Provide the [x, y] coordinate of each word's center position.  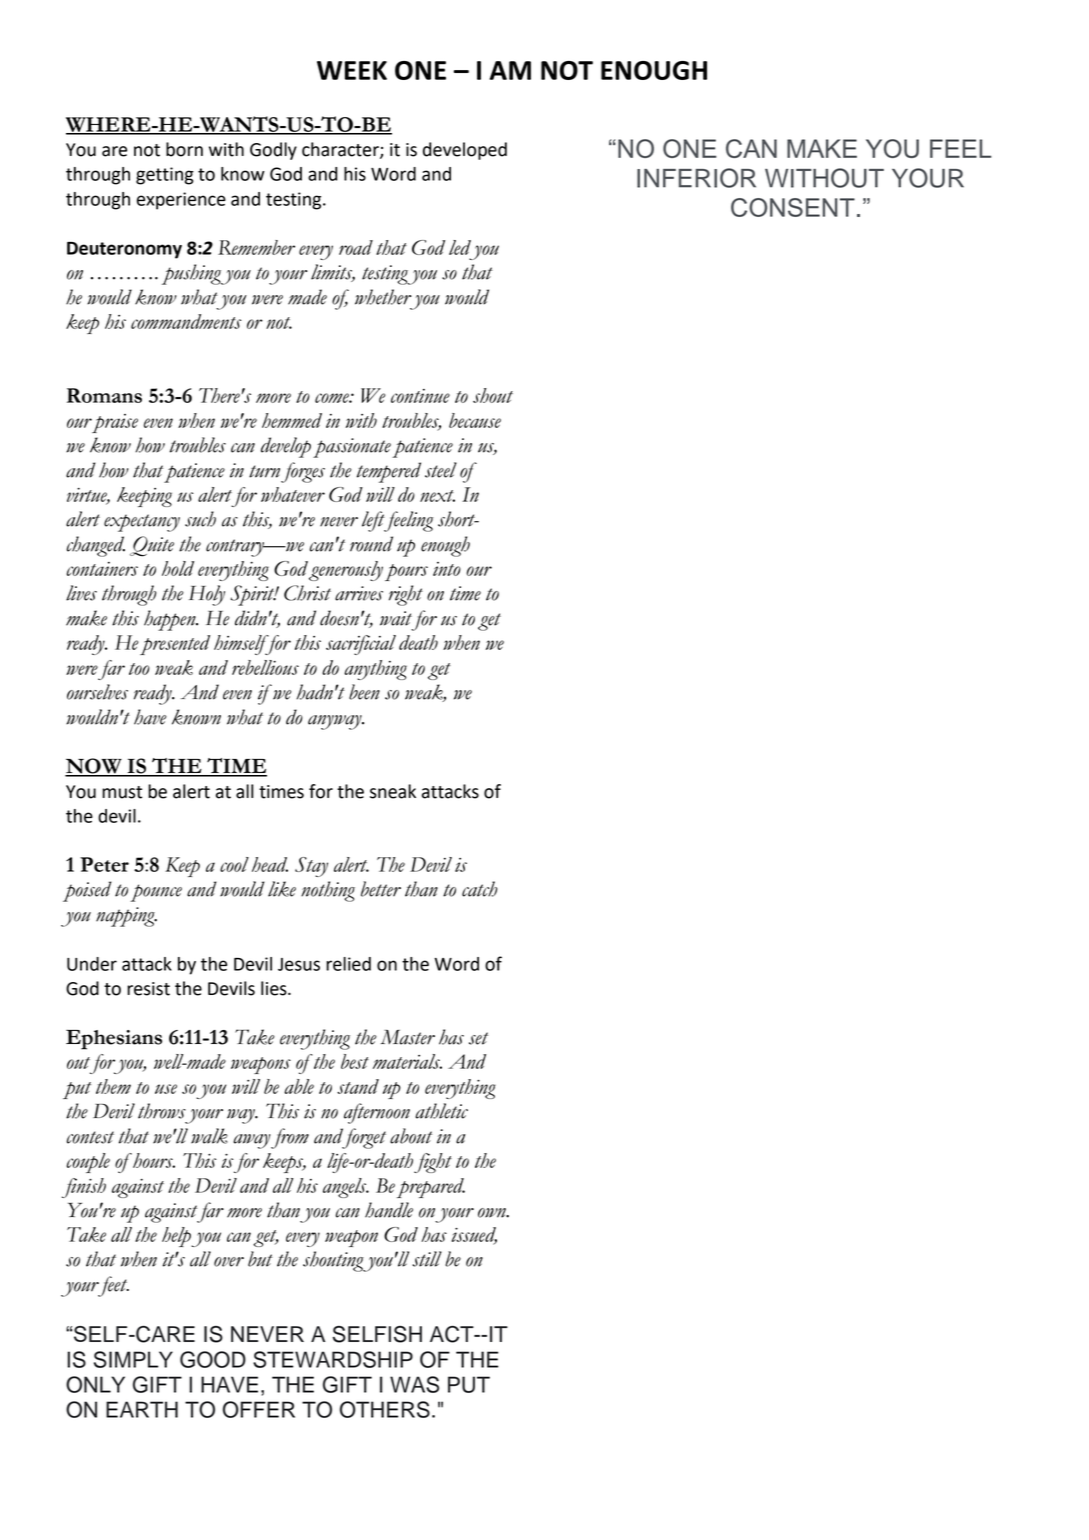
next [437, 496]
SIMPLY [133, 1359]
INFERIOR [696, 178]
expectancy [142, 523]
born [184, 149]
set [478, 1038]
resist [148, 989]
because [475, 420]
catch [479, 889]
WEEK [352, 70]
